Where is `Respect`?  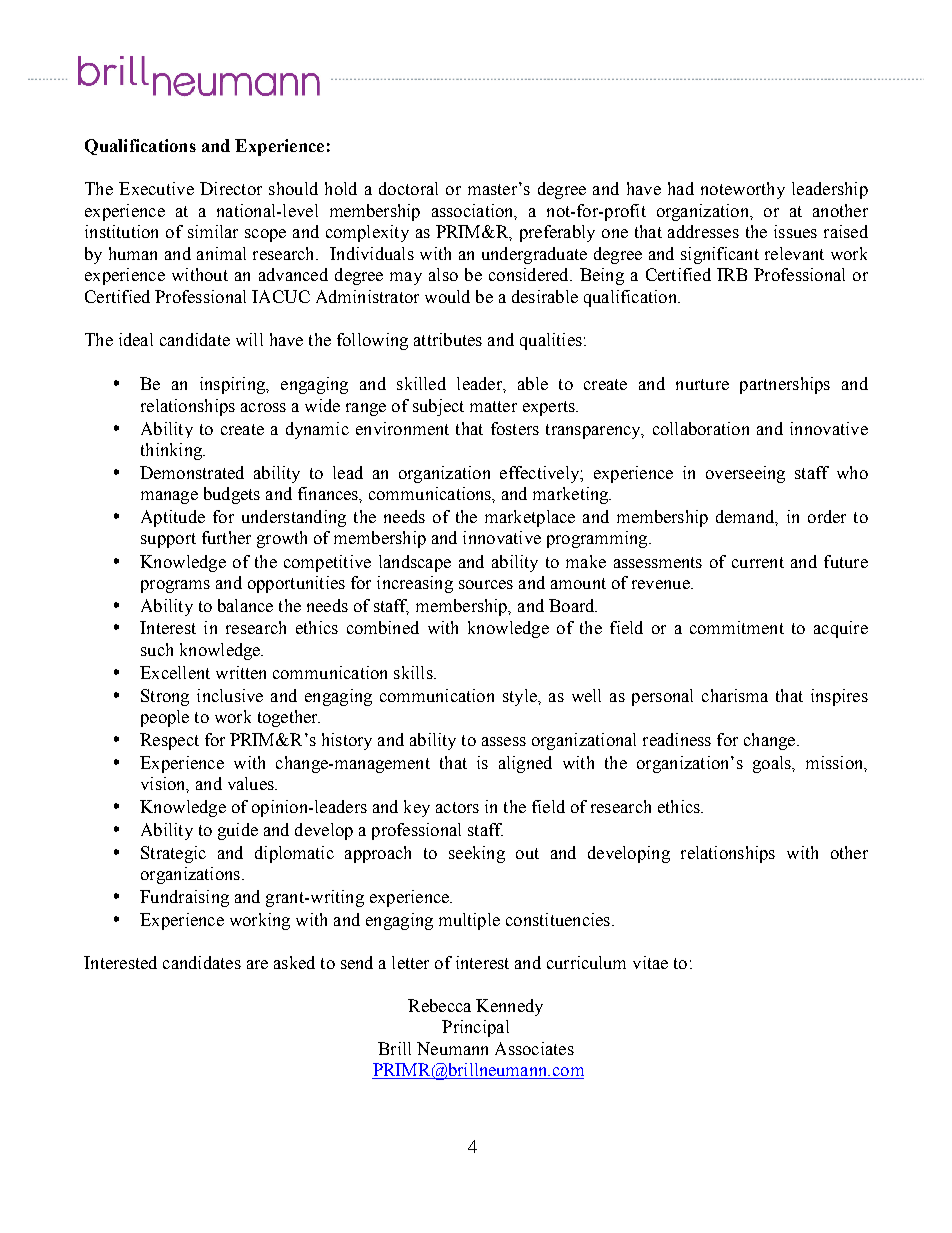 Respect is located at coordinates (169, 741).
